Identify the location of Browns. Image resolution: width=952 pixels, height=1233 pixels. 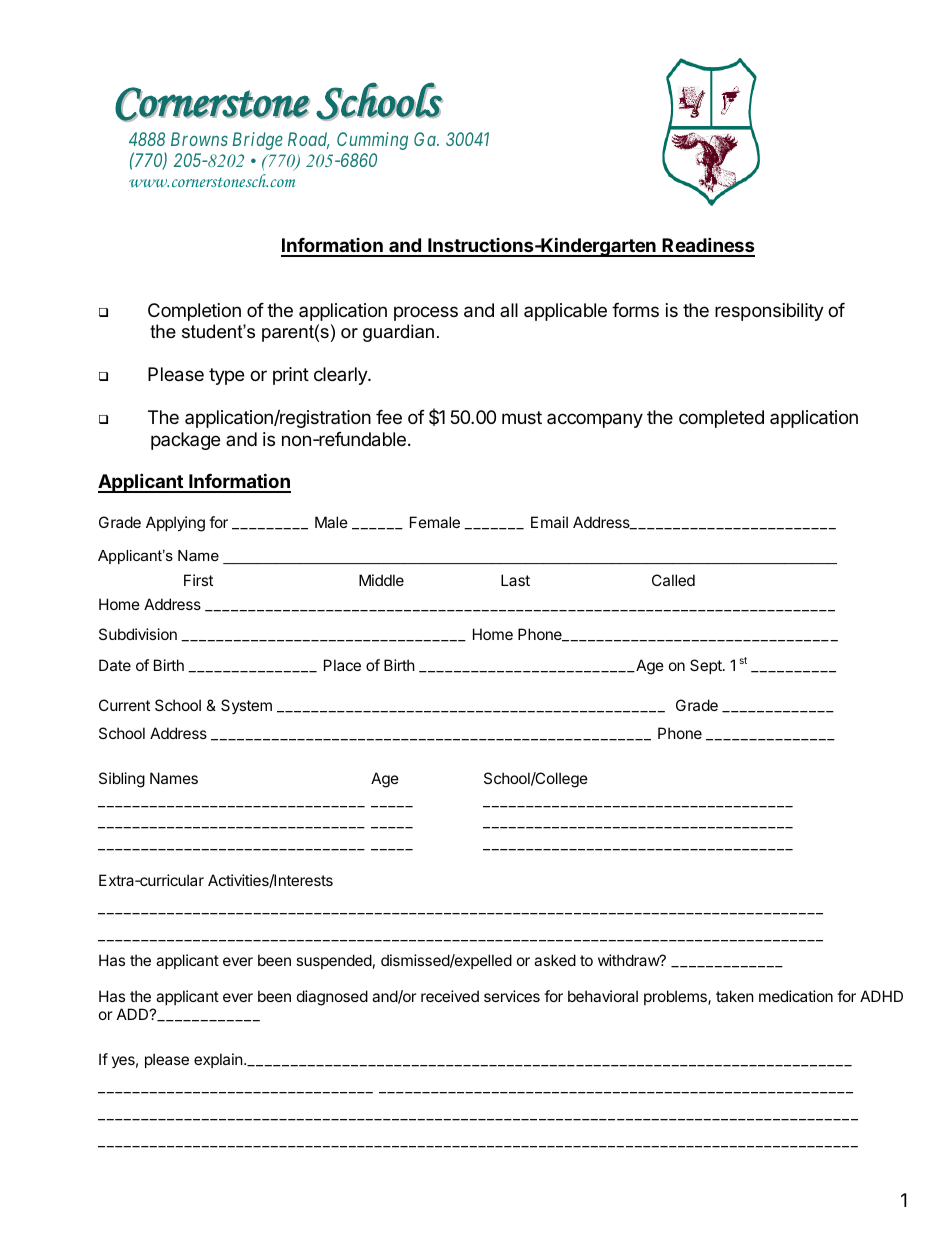
(199, 139).
